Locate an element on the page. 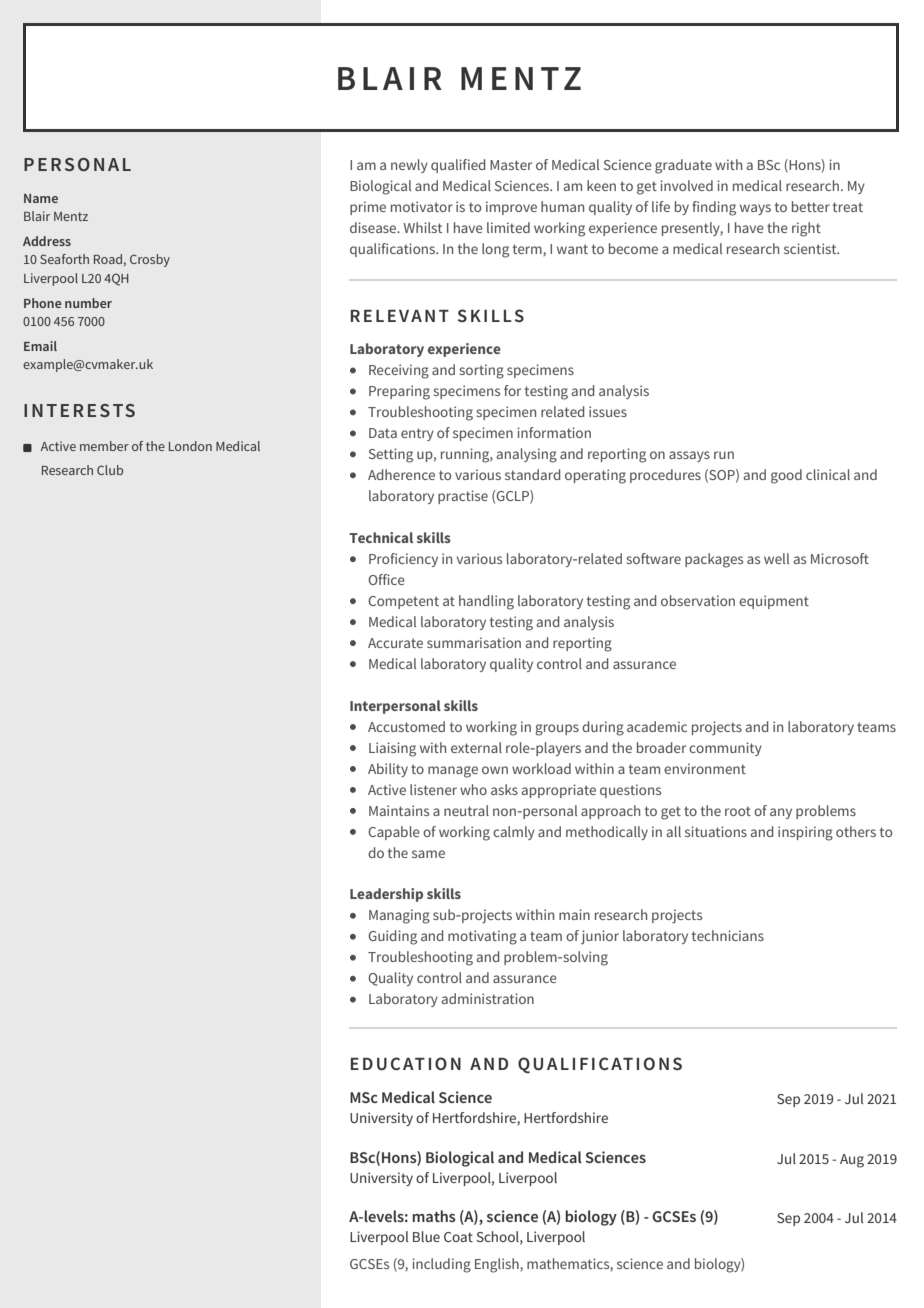  Aug is located at coordinates (852, 1161).
